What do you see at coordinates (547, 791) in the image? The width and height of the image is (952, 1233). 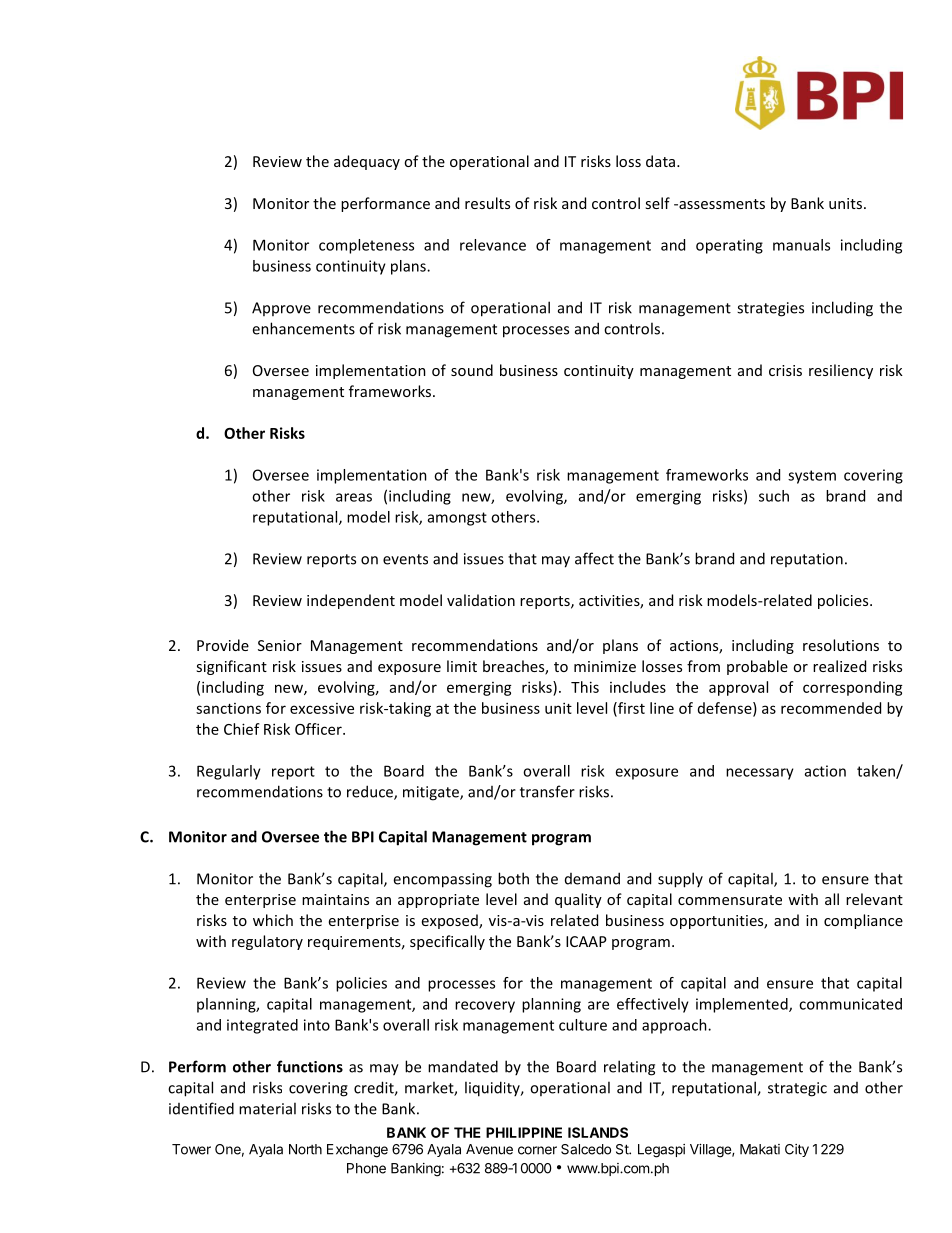 I see `transfer` at bounding box center [547, 791].
